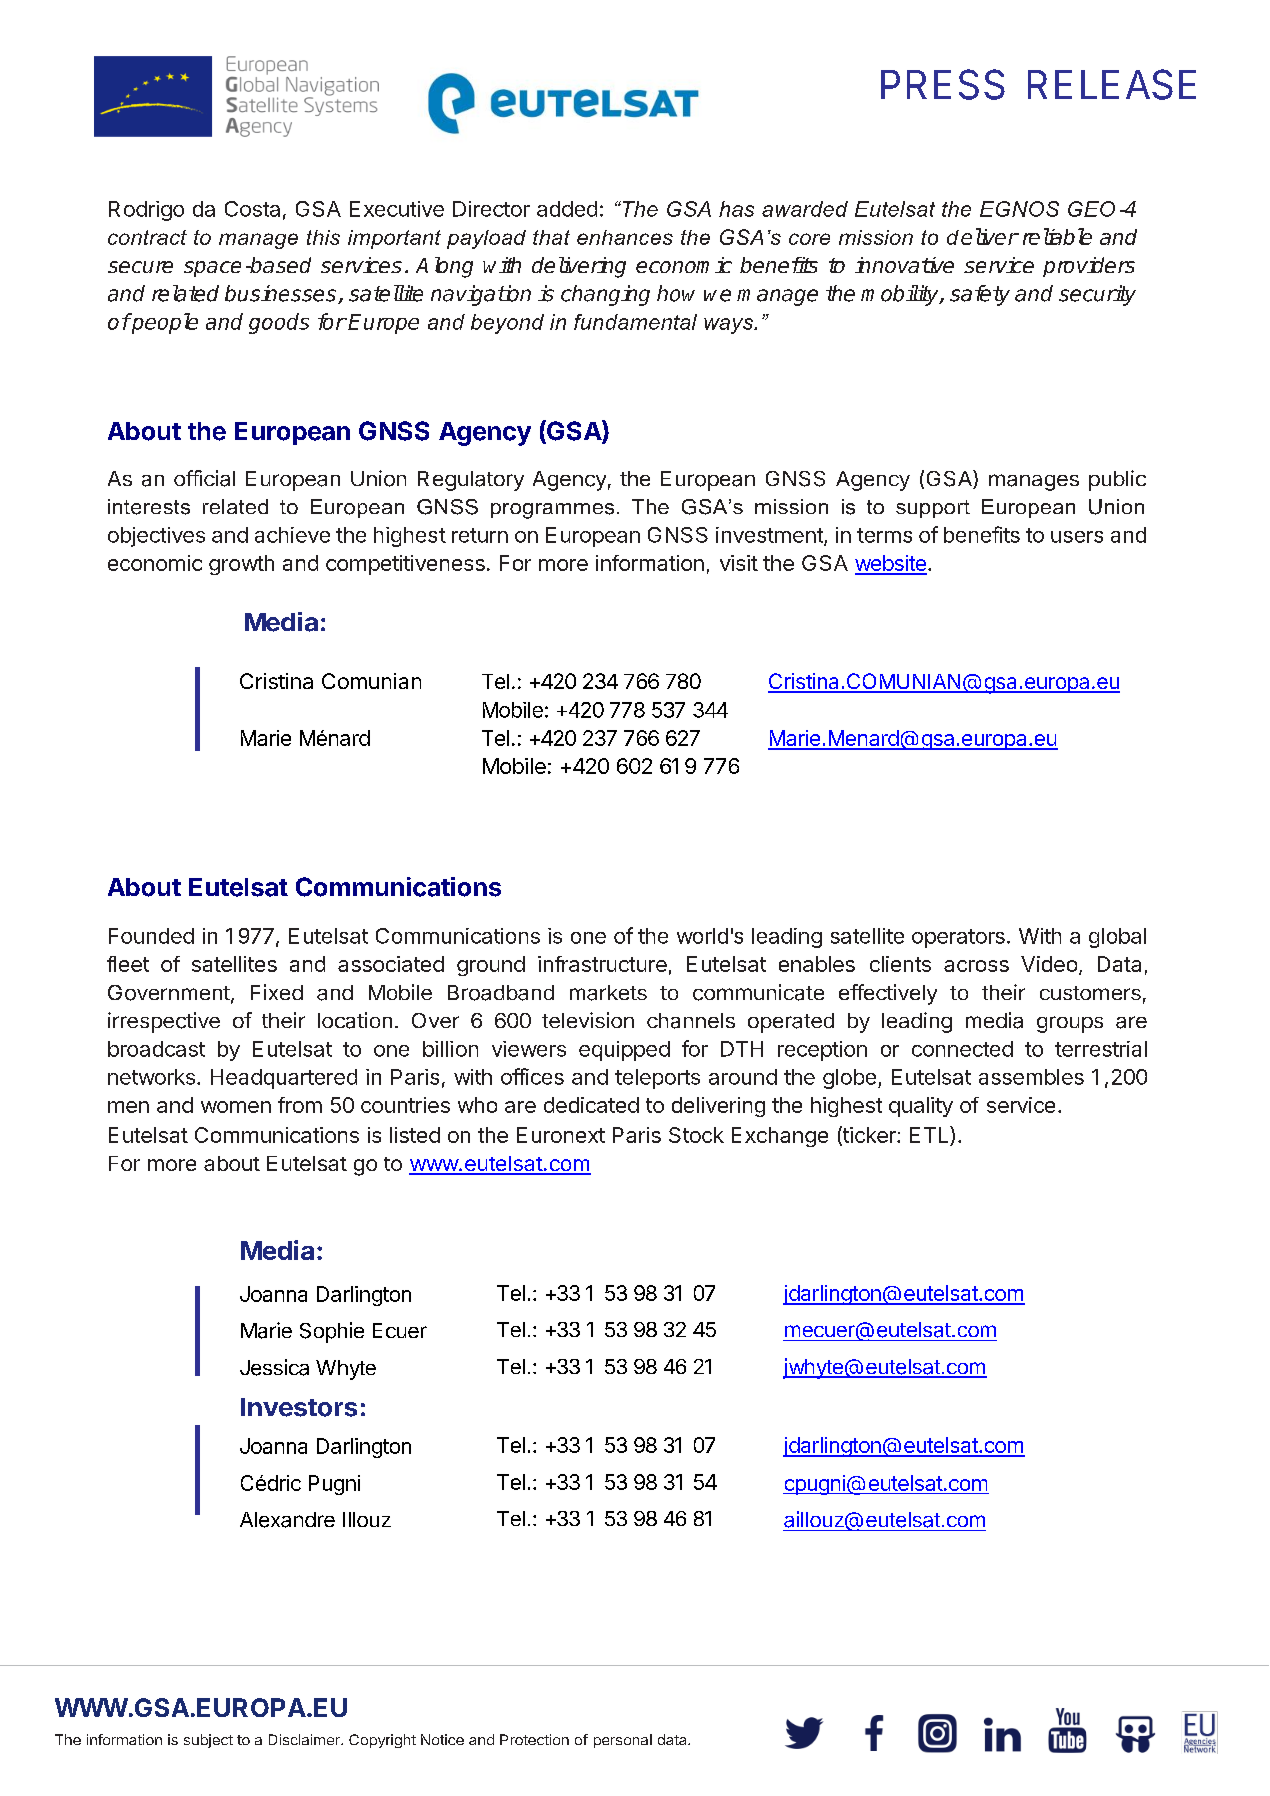 The height and width of the screenshot is (1796, 1270). Describe the element at coordinates (252, 209) in the screenshot. I see `Costa` at that location.
